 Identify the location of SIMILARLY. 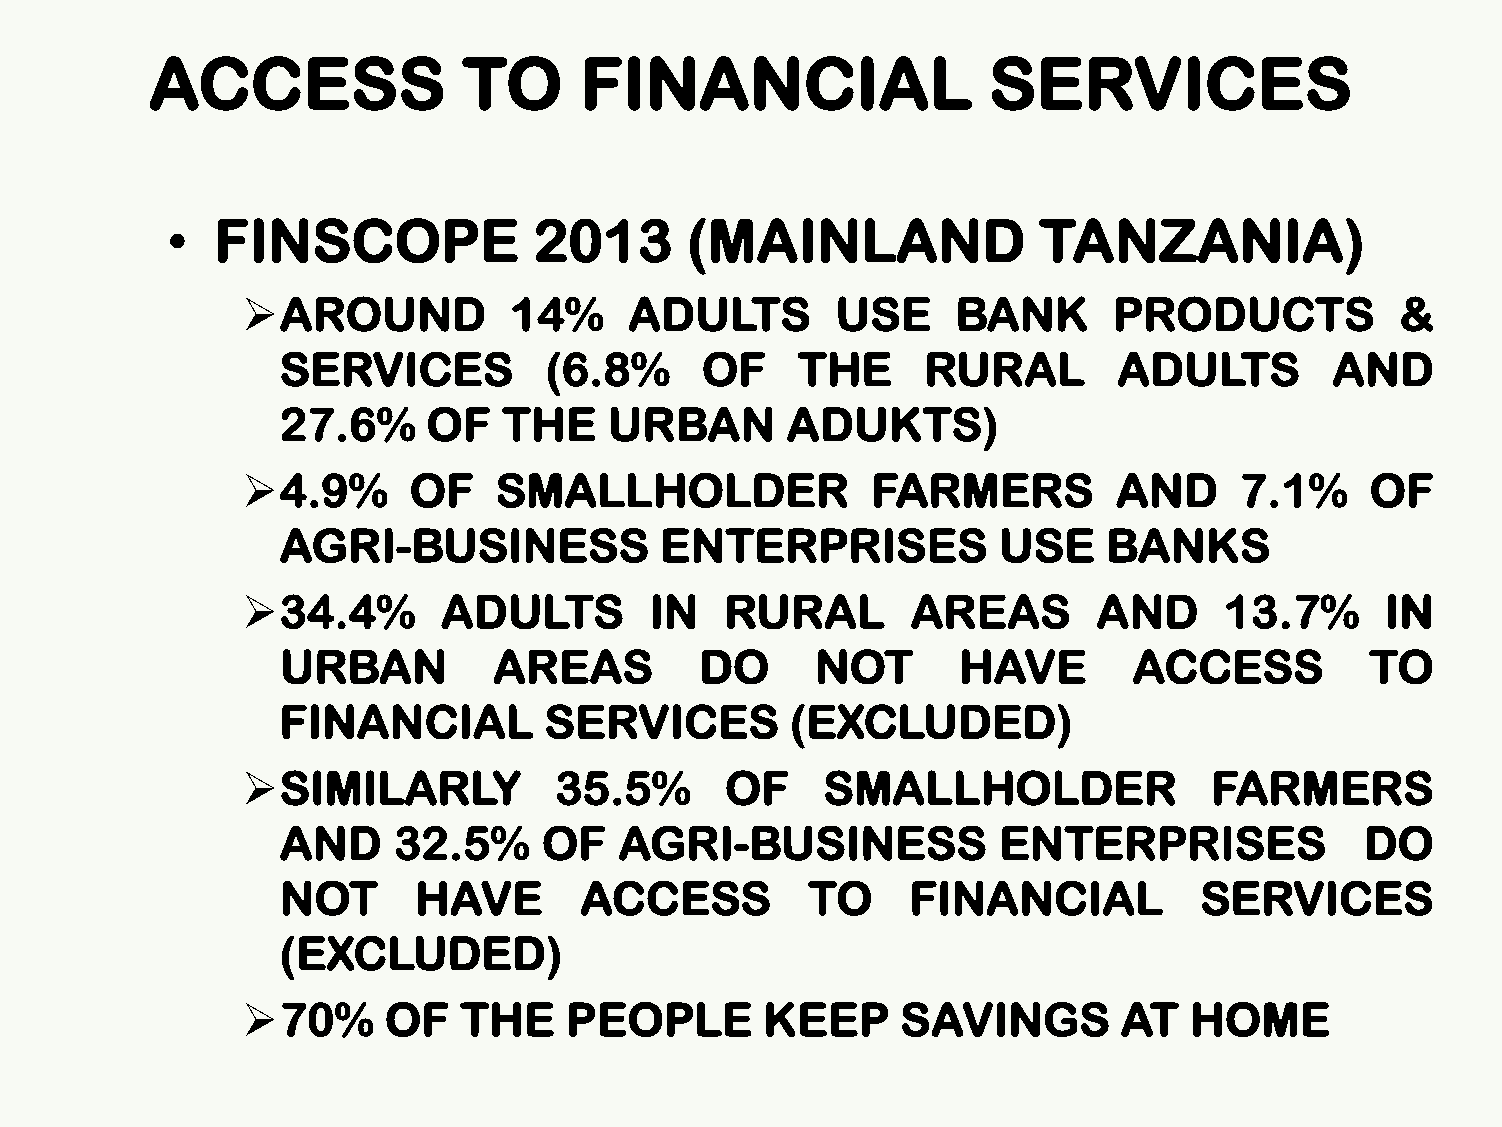
(401, 788).
